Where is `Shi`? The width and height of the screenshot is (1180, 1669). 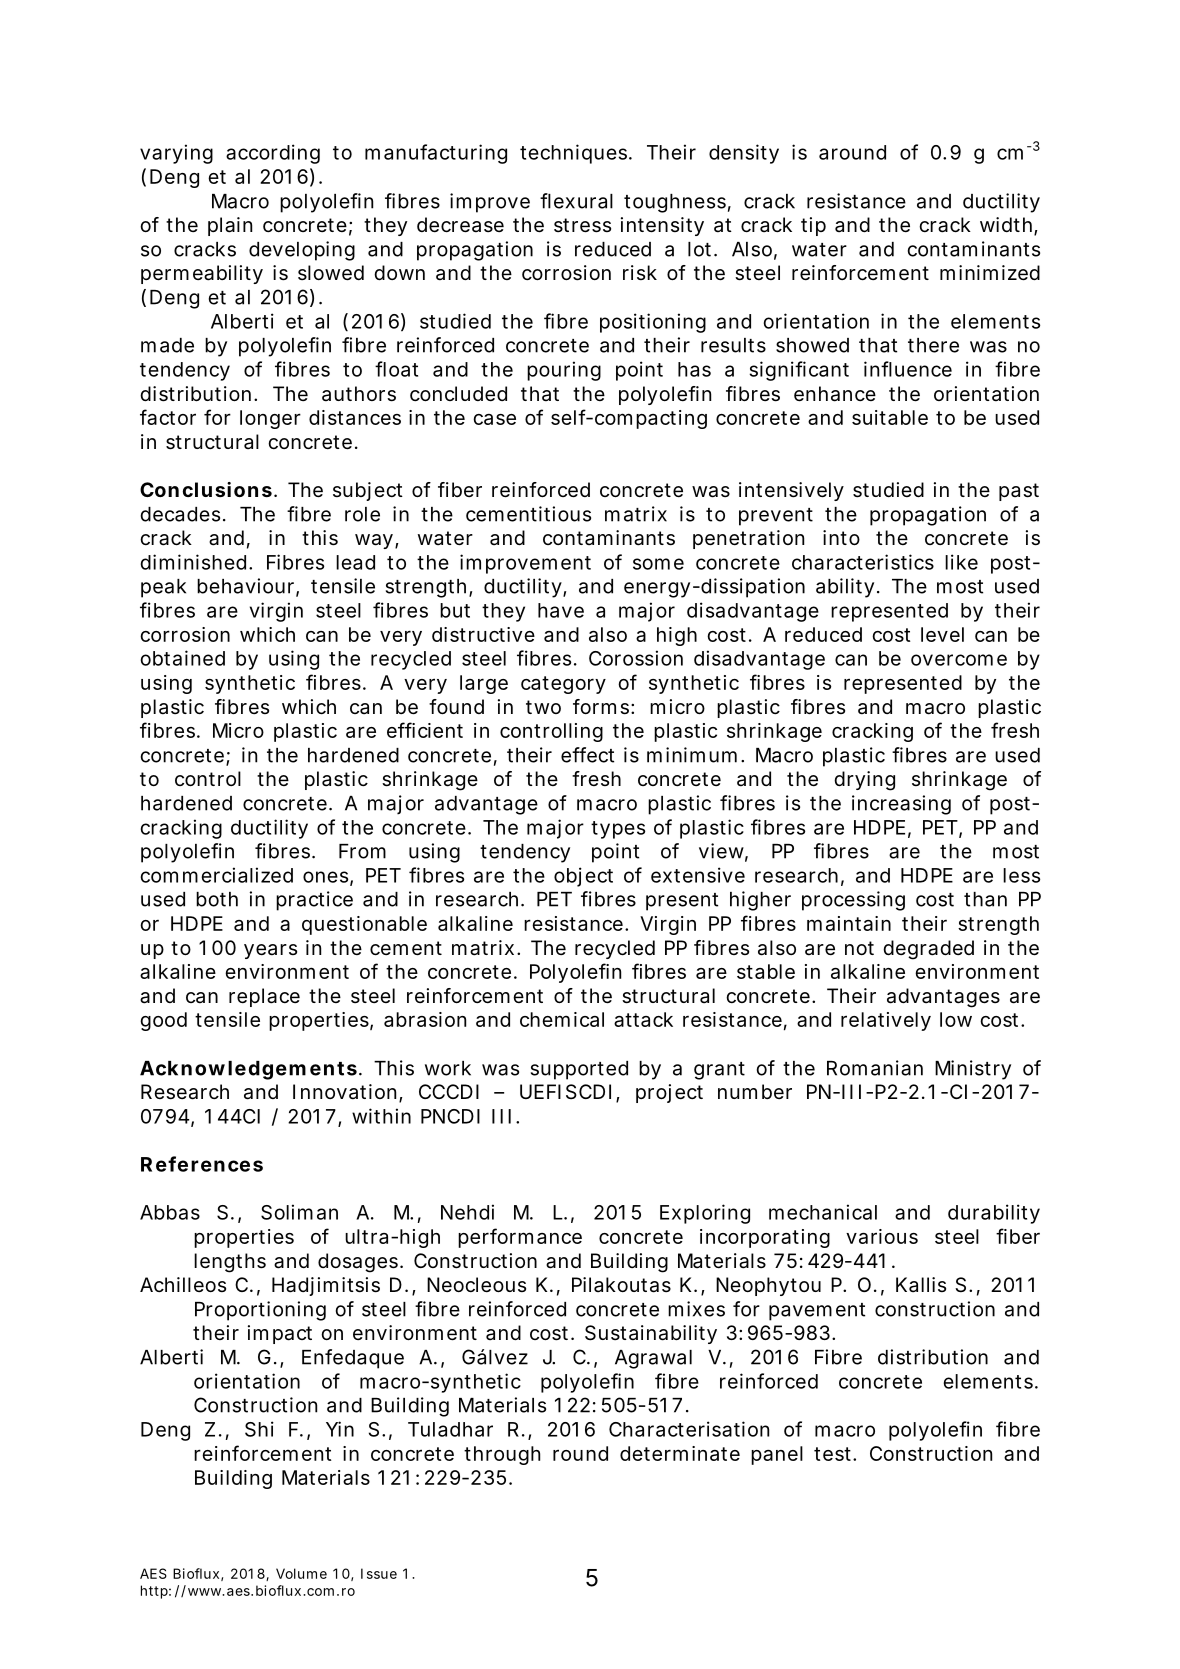 Shi is located at coordinates (259, 1429).
